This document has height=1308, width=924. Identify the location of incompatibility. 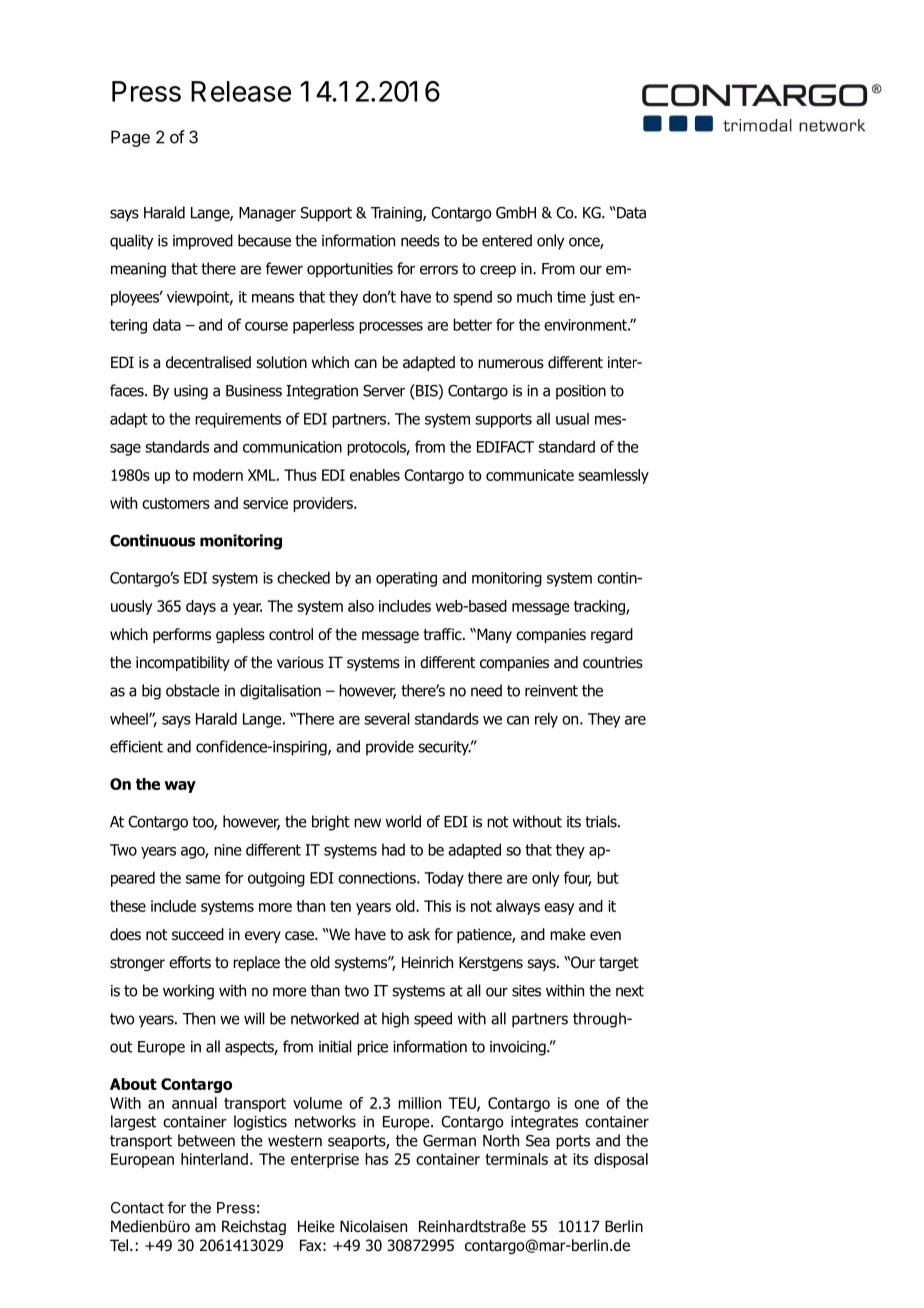
(183, 663).
